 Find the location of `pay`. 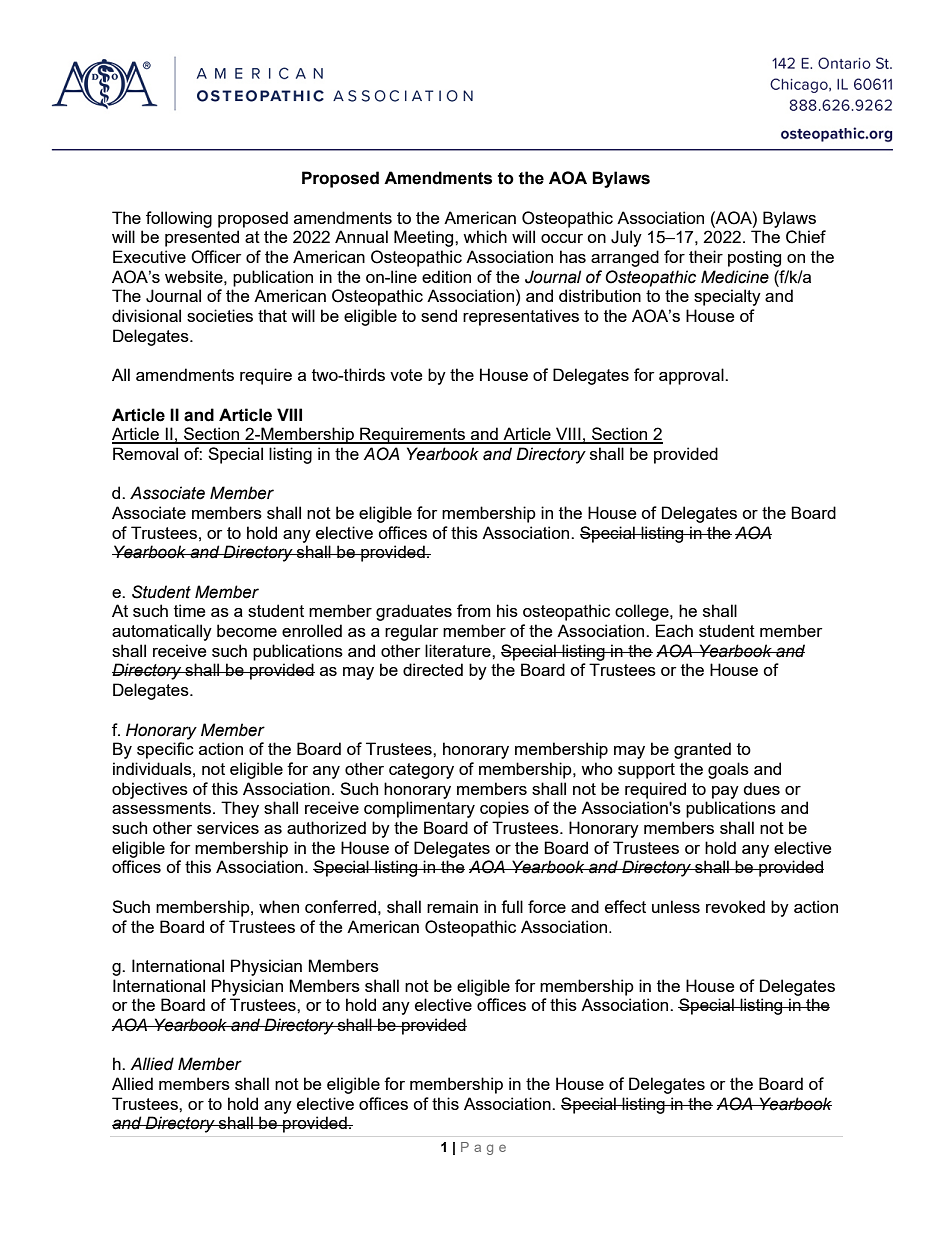

pay is located at coordinates (725, 792).
